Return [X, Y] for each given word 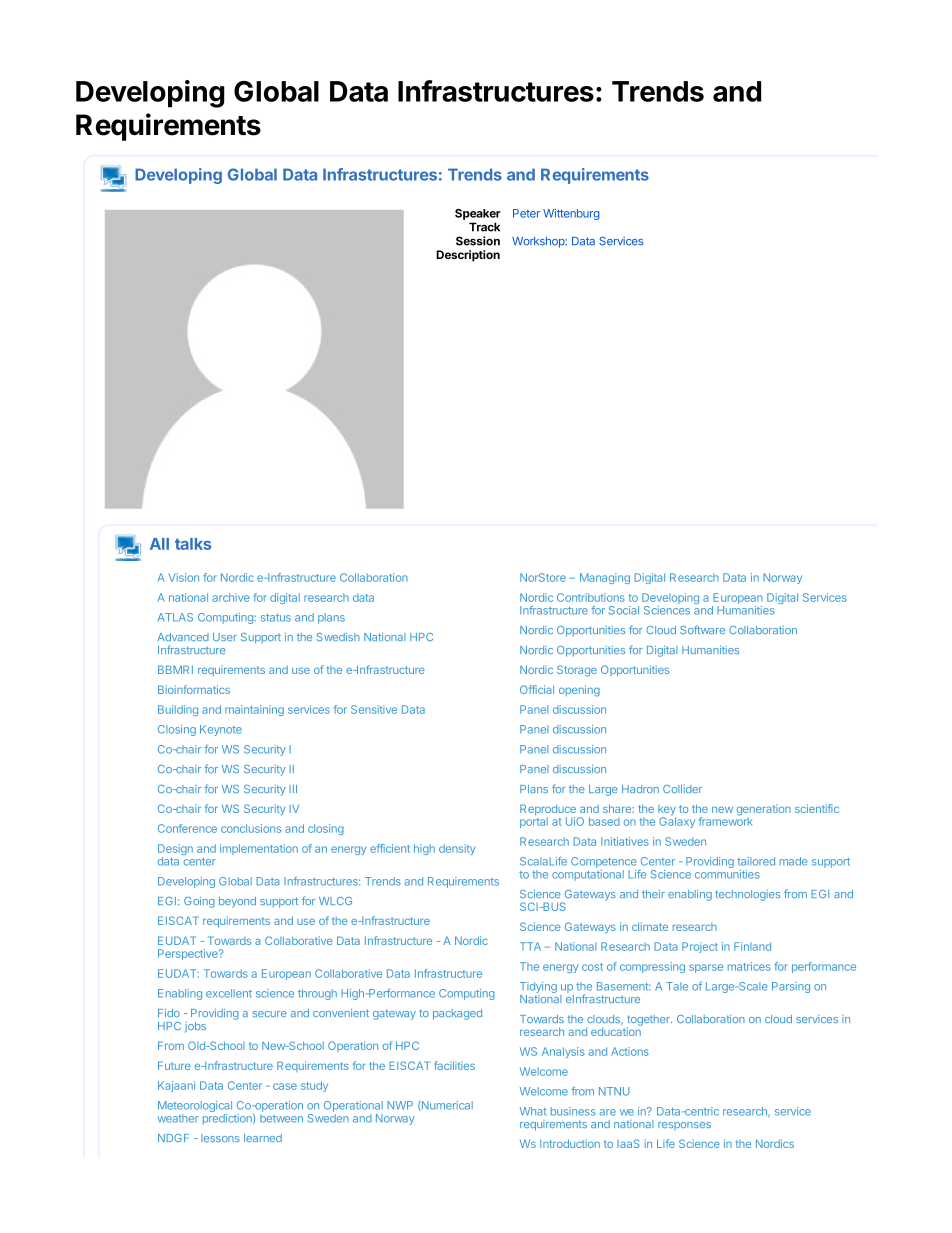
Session [478, 241]
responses [684, 1126]
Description [468, 256]
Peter [526, 213]
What [533, 1111]
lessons [220, 1138]
